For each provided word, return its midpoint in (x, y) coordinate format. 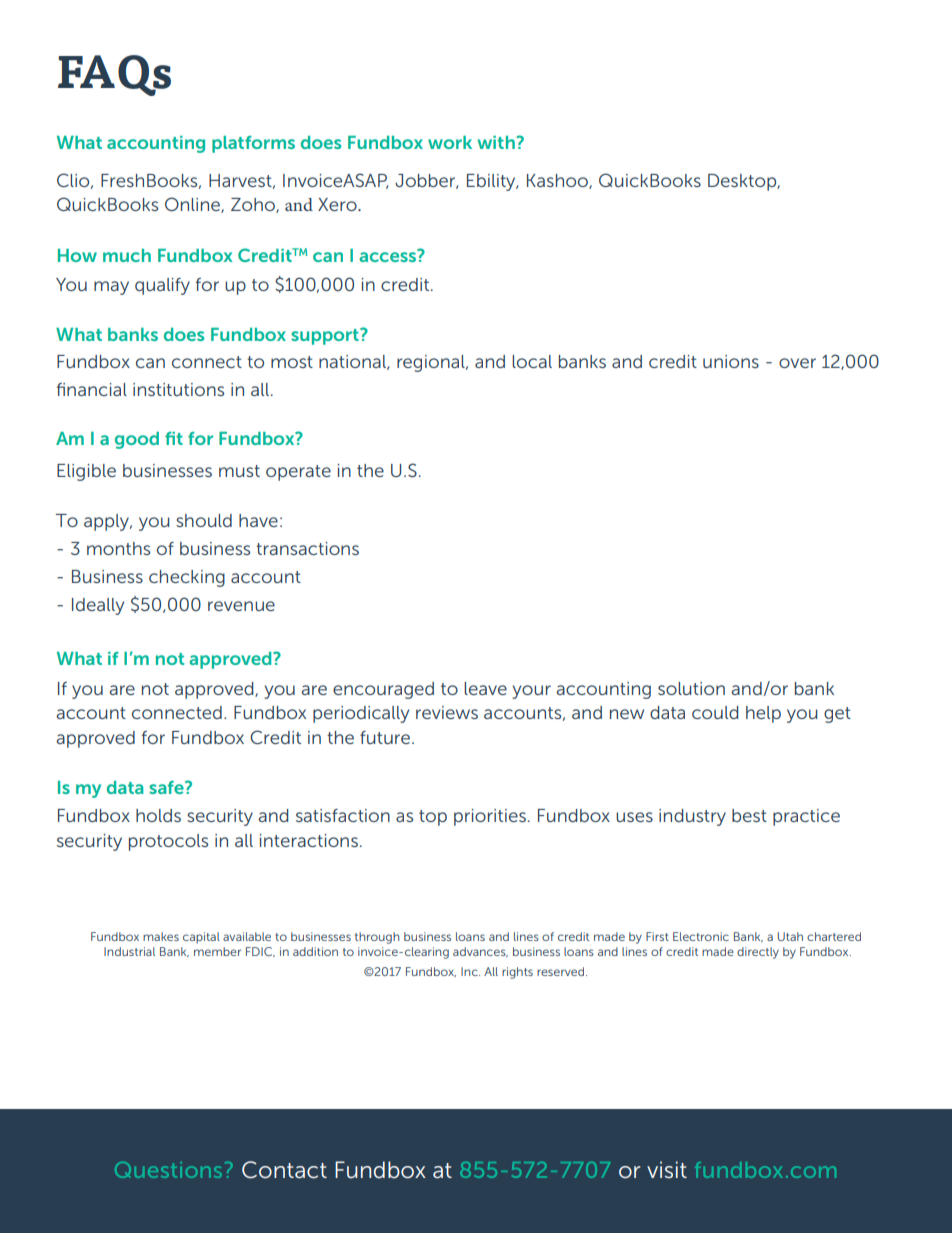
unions (731, 361)
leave (485, 688)
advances (480, 952)
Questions (168, 1170)
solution (691, 688)
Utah (790, 936)
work (450, 142)
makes (161, 936)
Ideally (98, 606)
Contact (284, 1170)
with (497, 142)
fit (174, 438)
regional (432, 363)
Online (193, 205)
